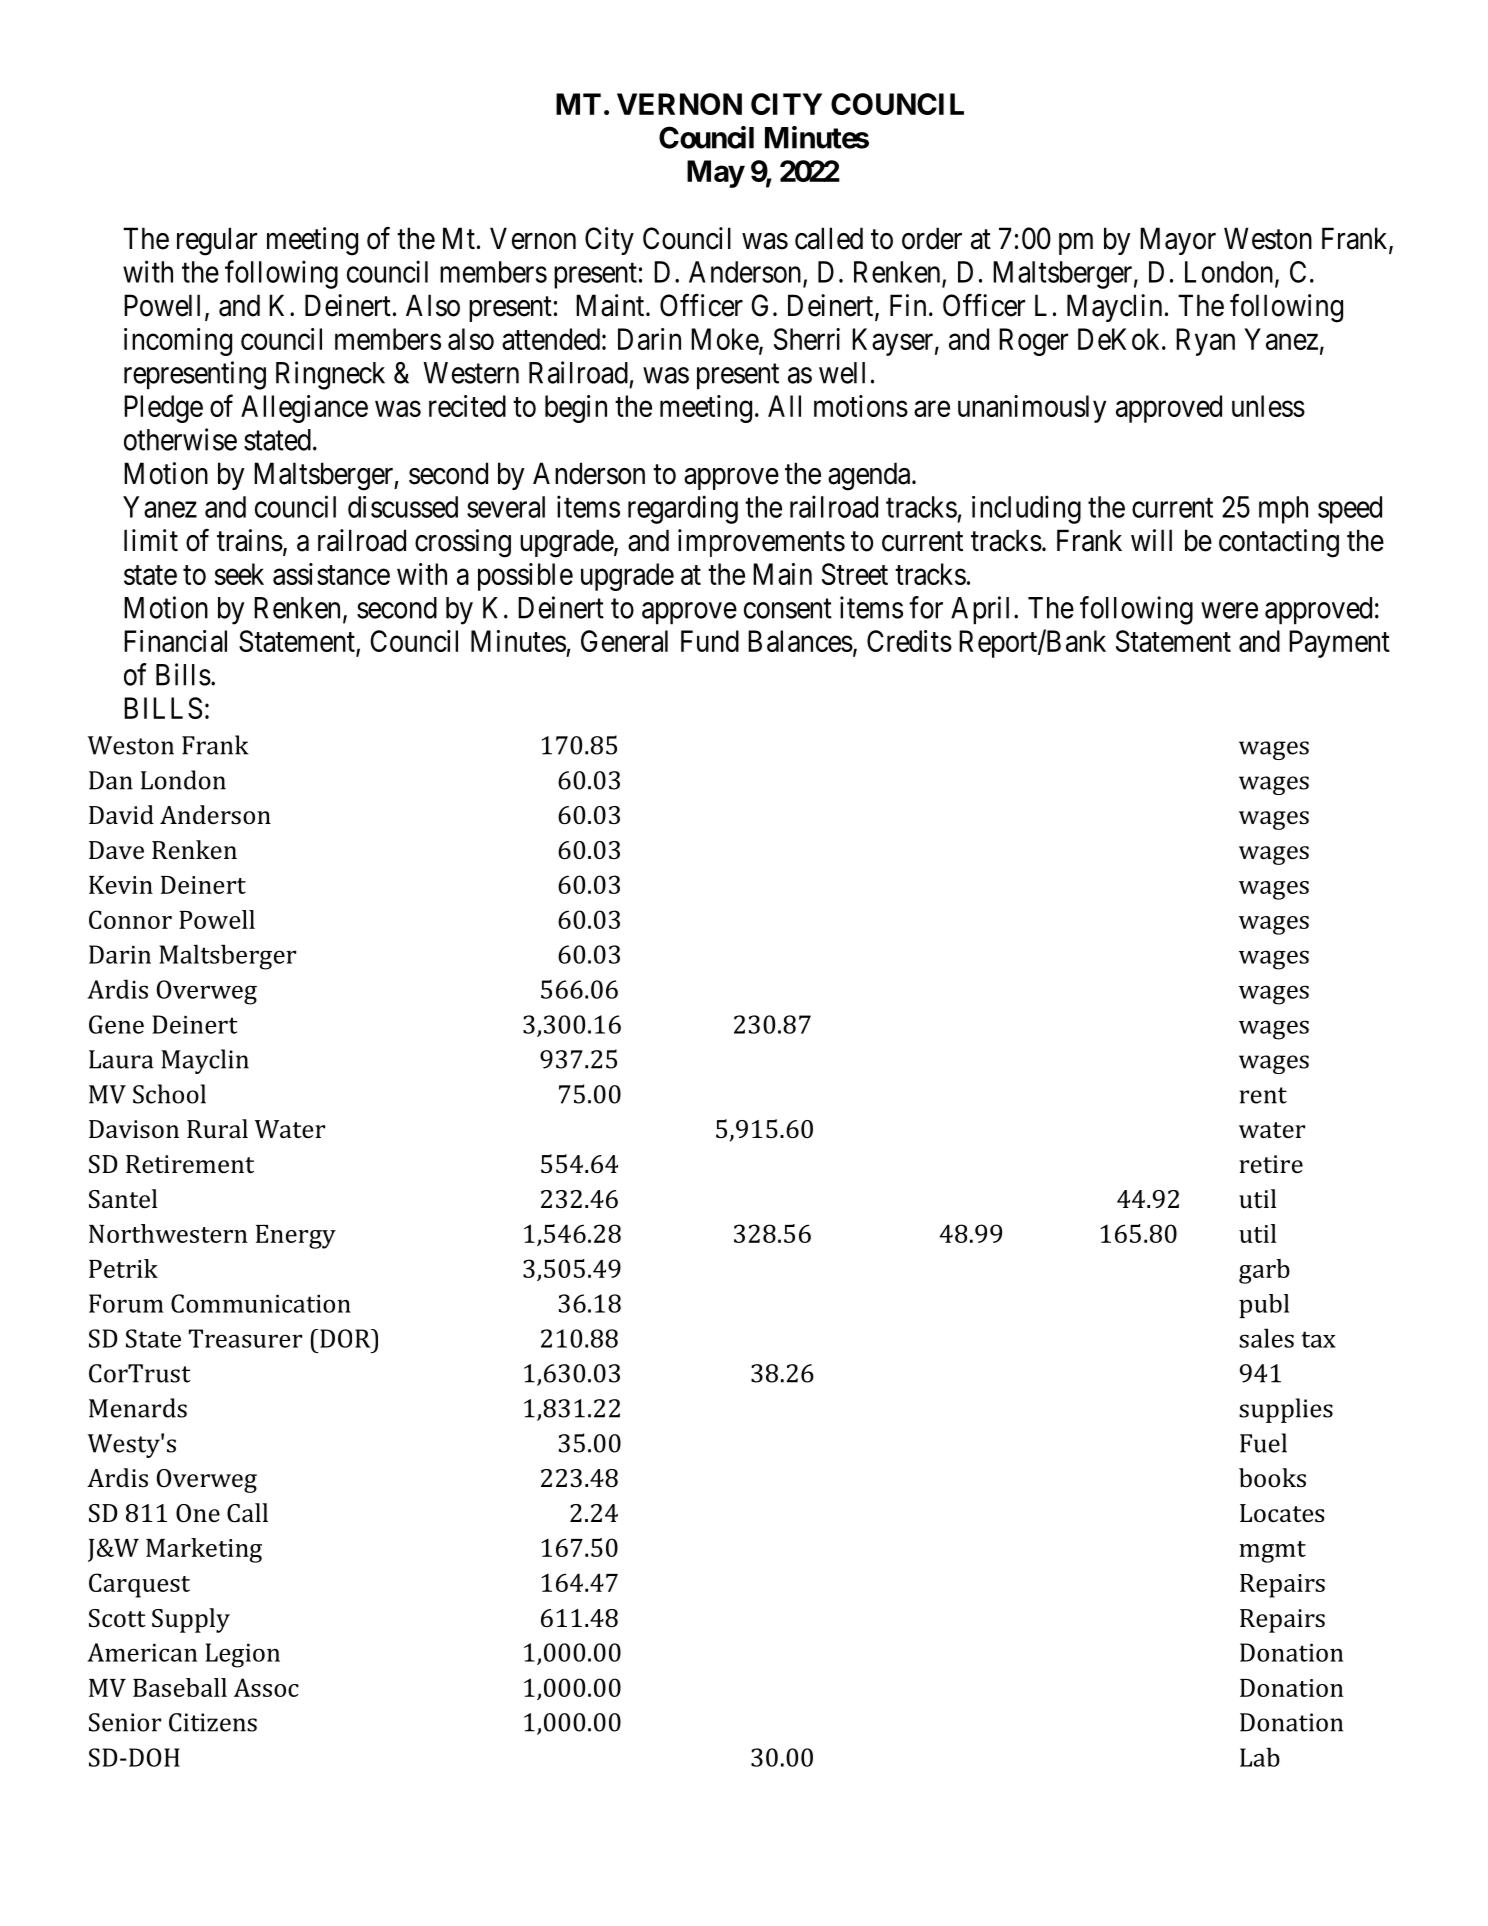  I want to click on Treasurer, so click(245, 1338).
